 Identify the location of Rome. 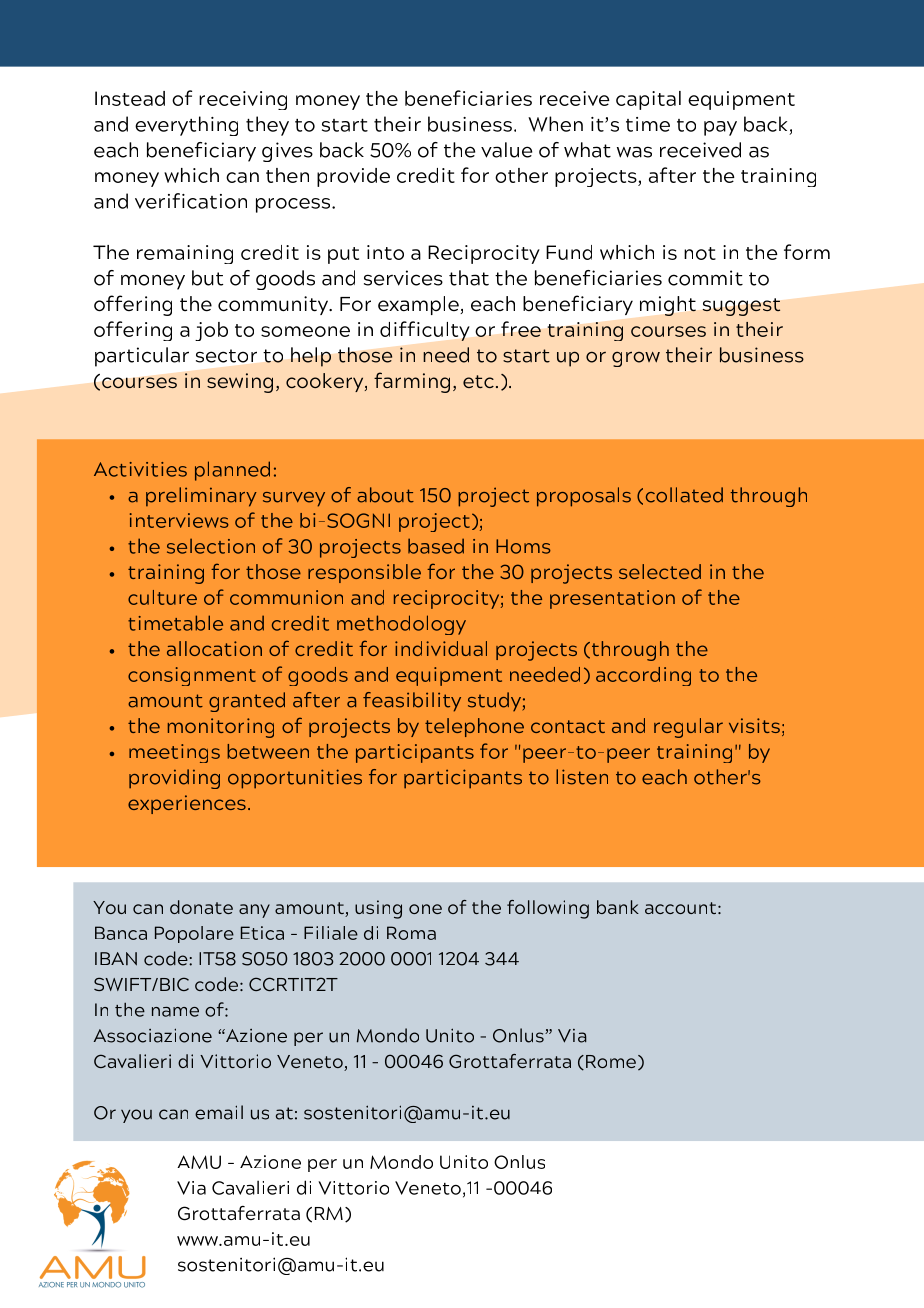
(611, 1061).
